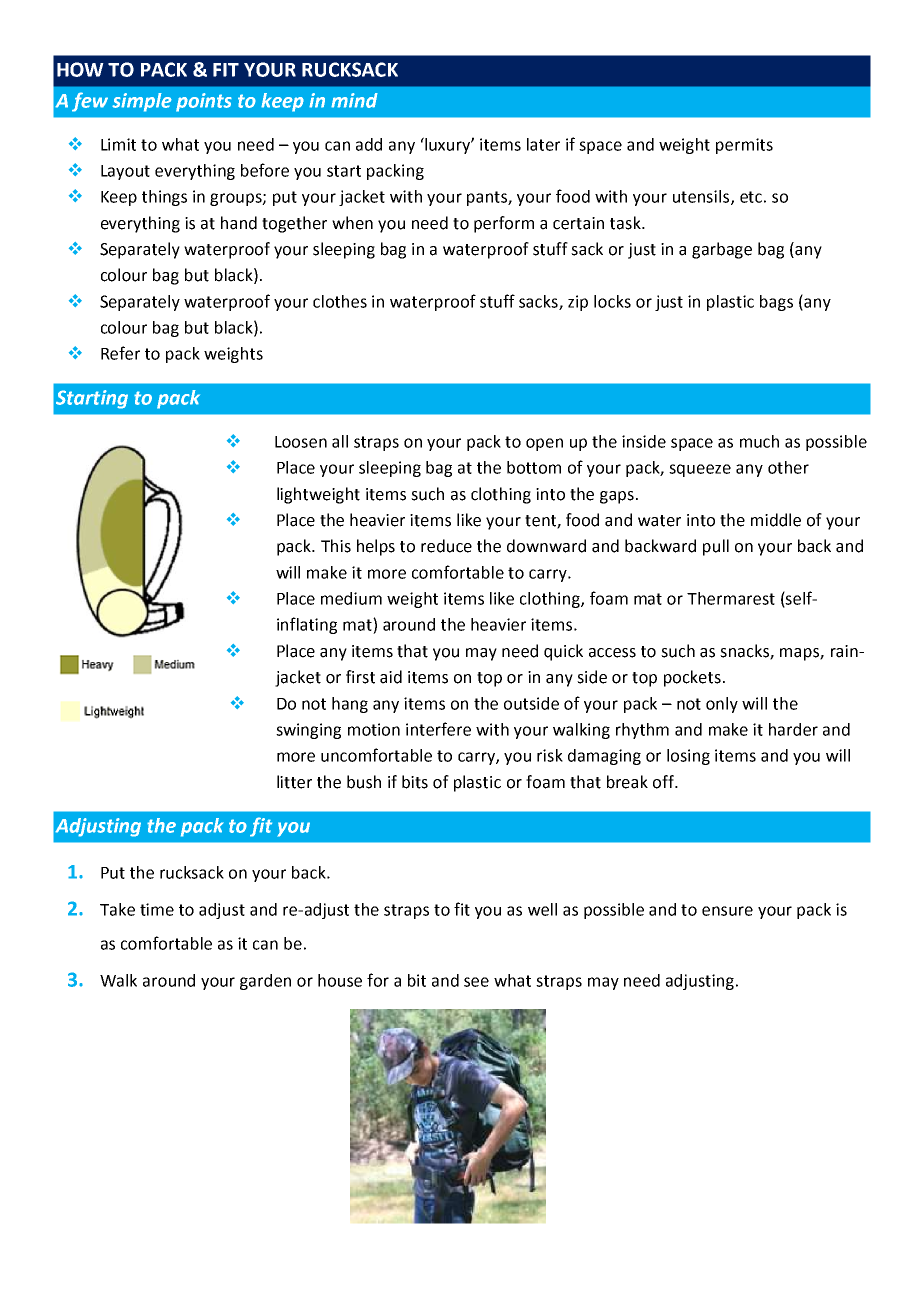  Describe the element at coordinates (476, 982) in the image. I see `see` at that location.
